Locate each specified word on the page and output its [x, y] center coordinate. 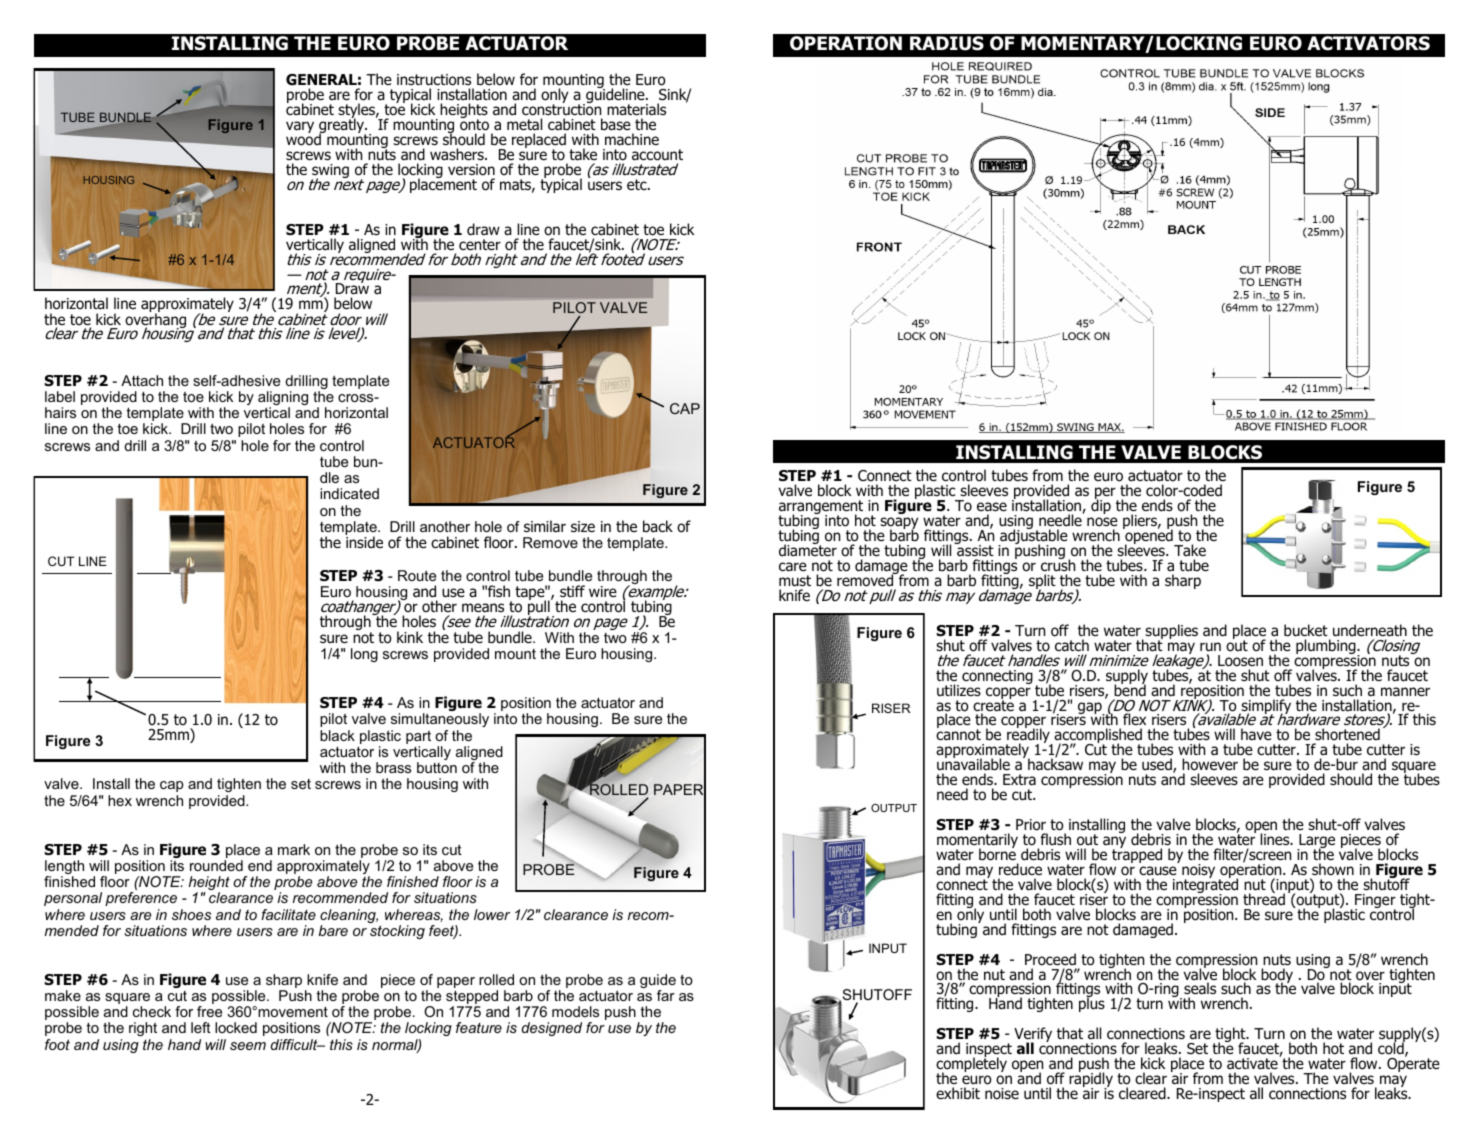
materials [636, 109]
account [657, 155]
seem [248, 1046]
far [666, 995]
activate [1253, 1063]
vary [300, 127]
